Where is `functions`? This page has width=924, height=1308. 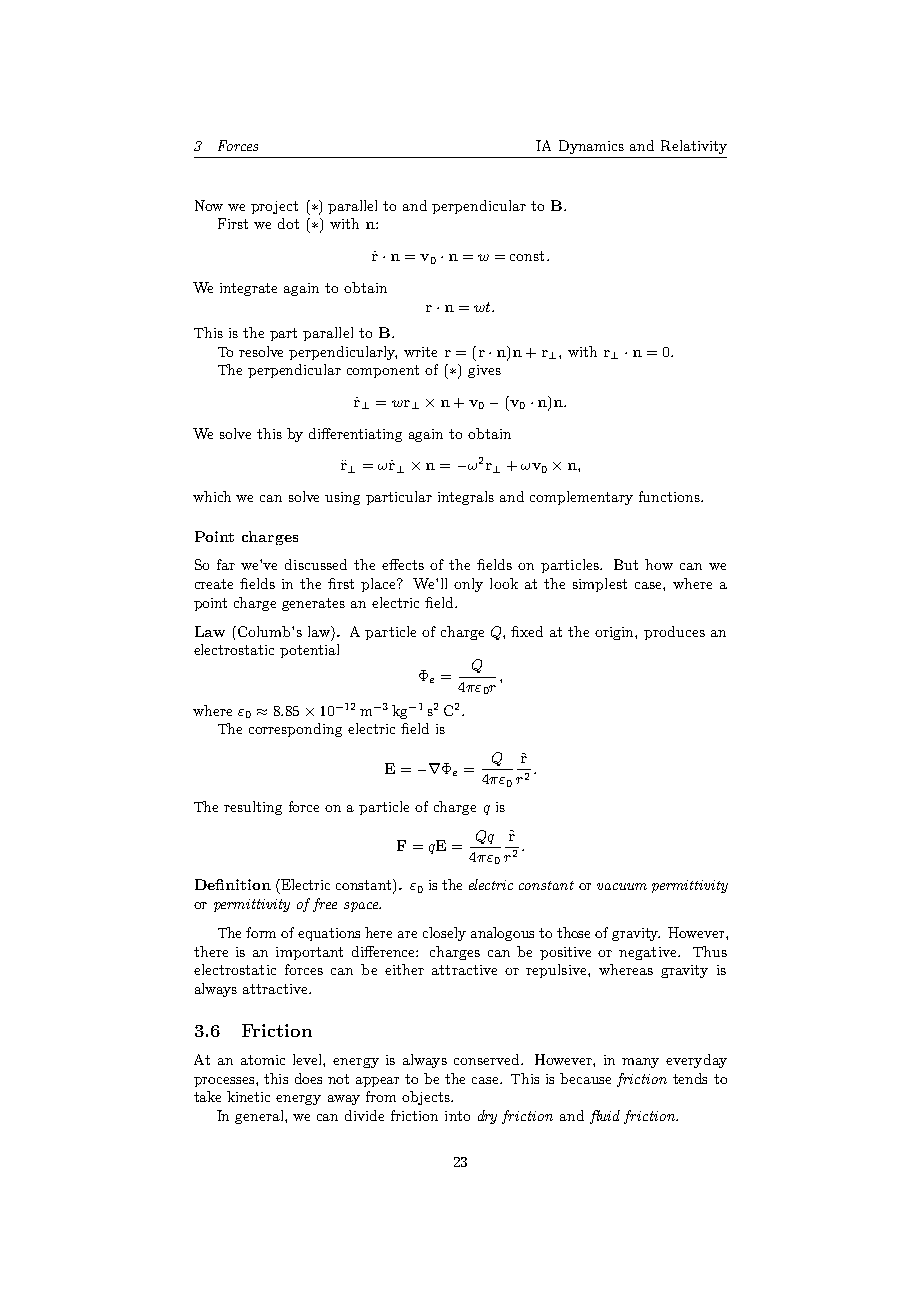
functions is located at coordinates (670, 496).
